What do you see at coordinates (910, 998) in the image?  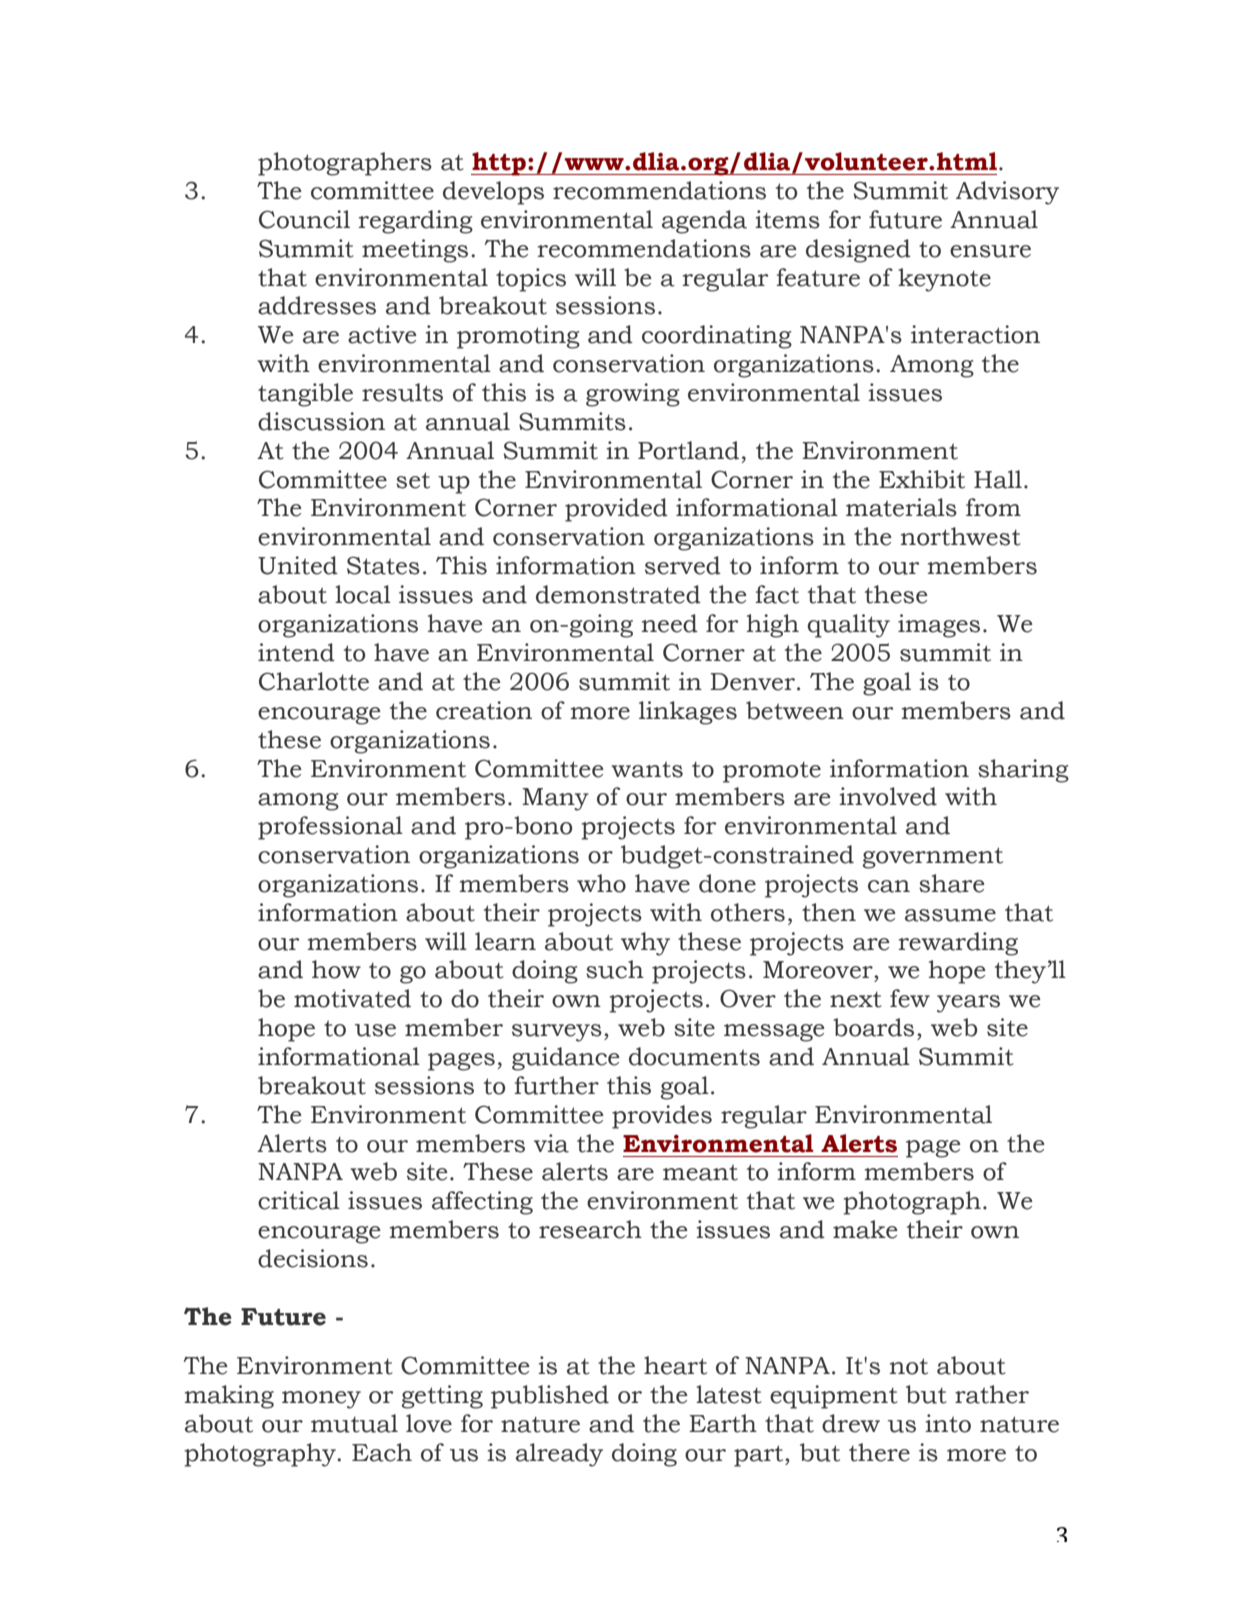 I see `few` at bounding box center [910, 998].
